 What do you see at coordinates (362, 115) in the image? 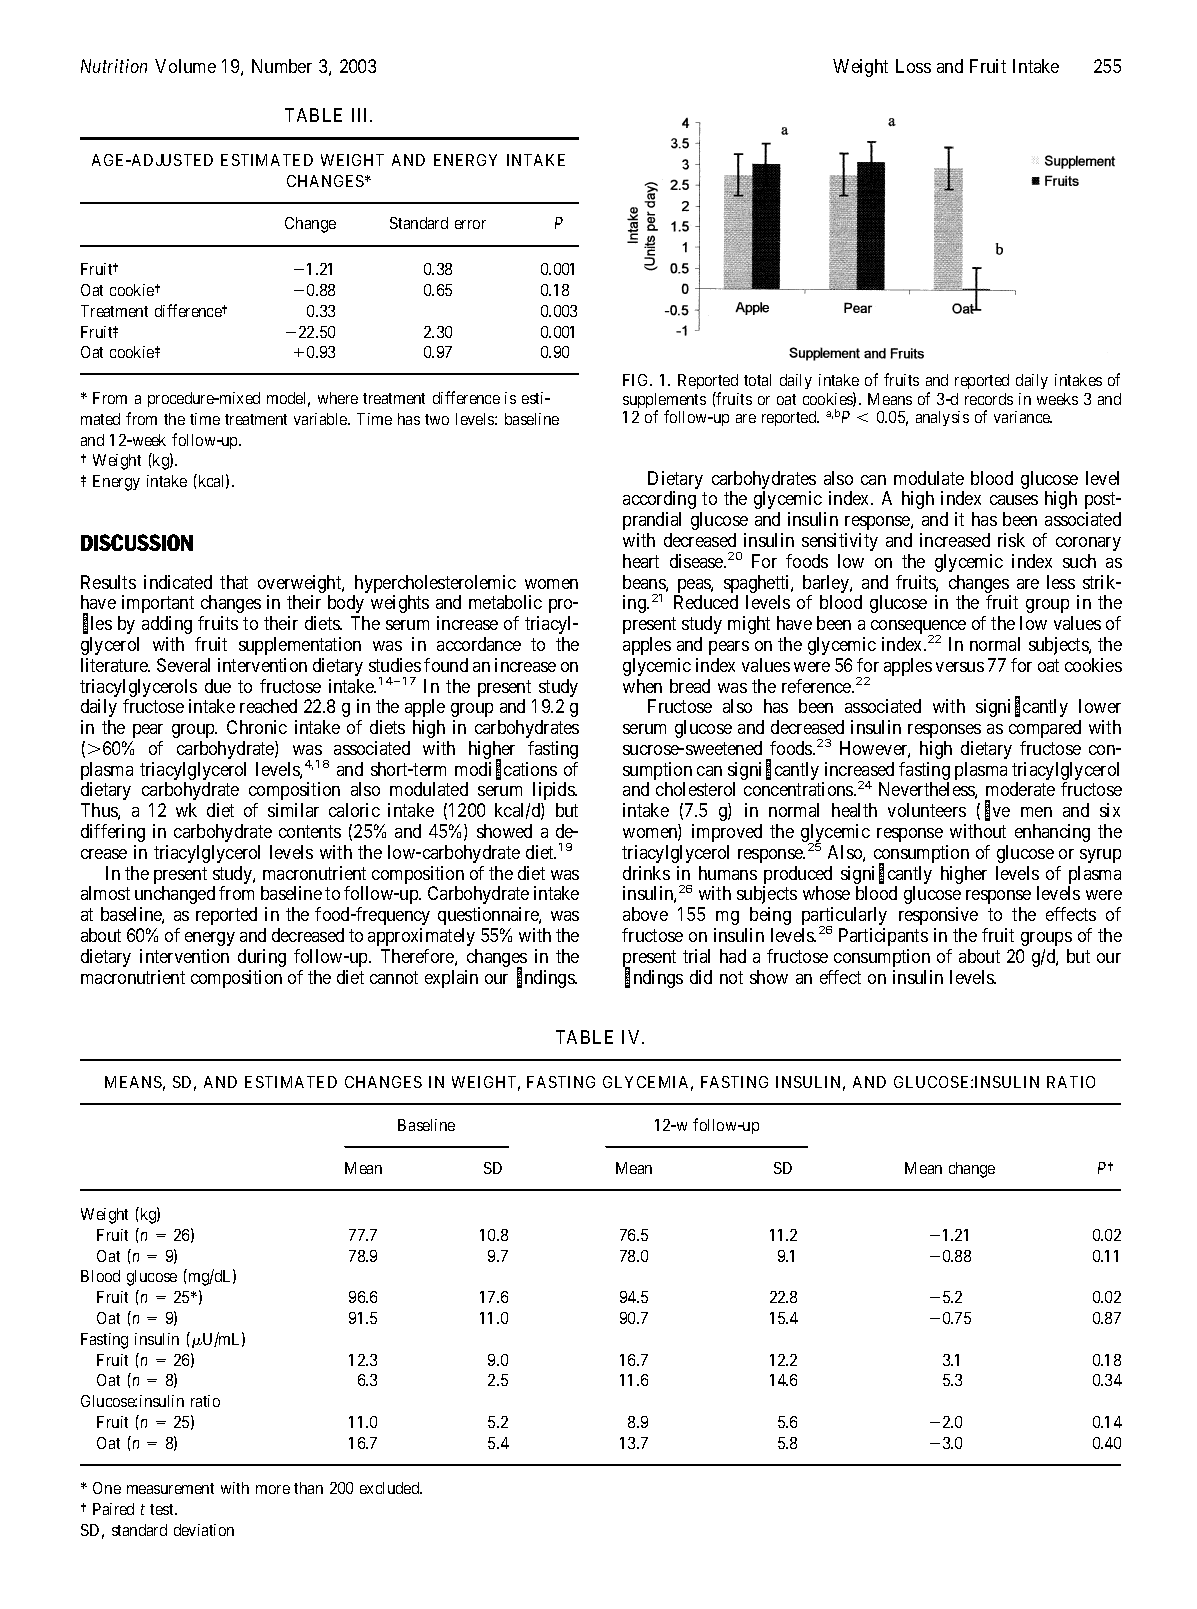
I see `III` at bounding box center [362, 115].
